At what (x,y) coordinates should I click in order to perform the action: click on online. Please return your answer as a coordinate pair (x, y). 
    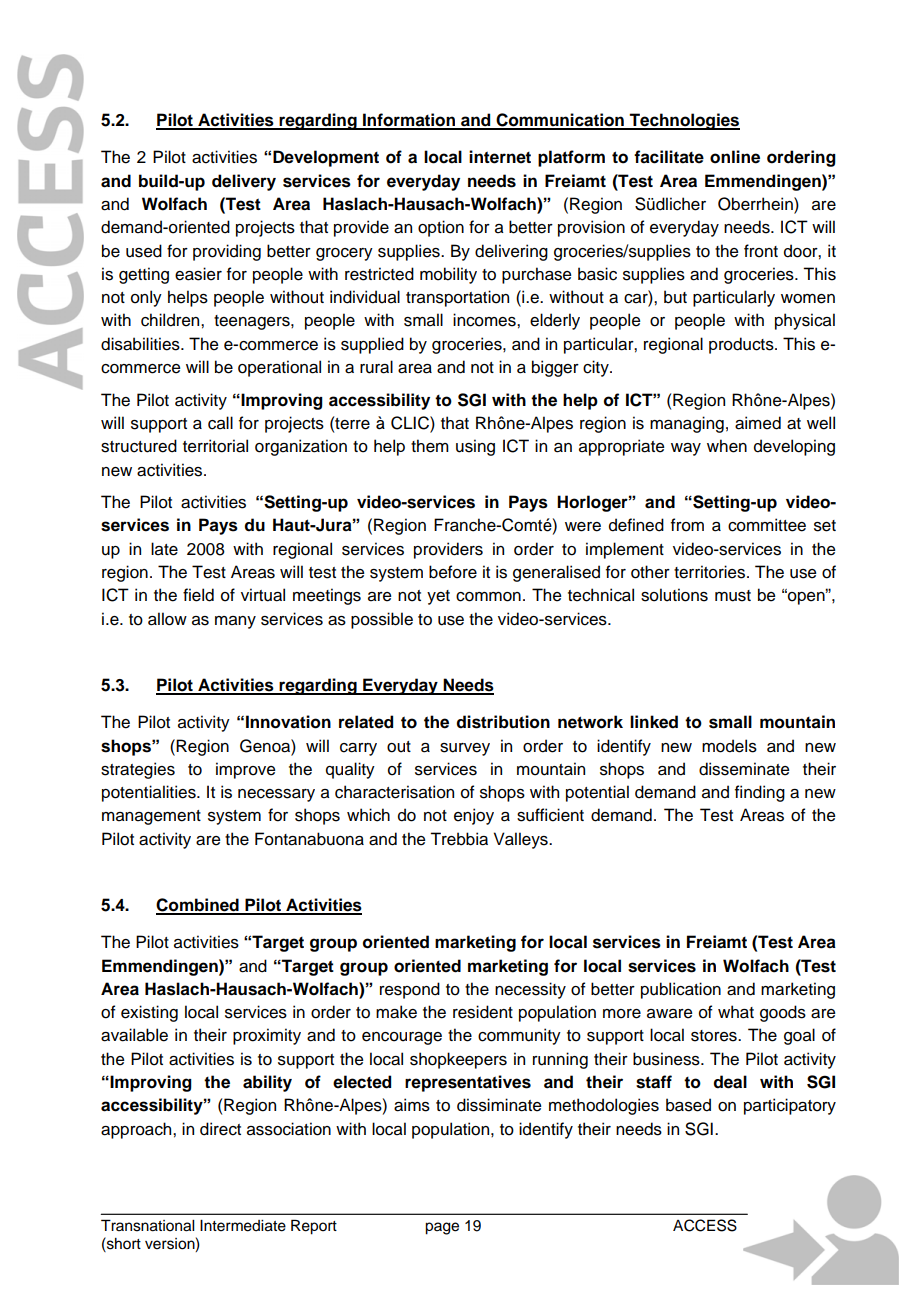
    Looking at the image, I should click on (735, 157).
